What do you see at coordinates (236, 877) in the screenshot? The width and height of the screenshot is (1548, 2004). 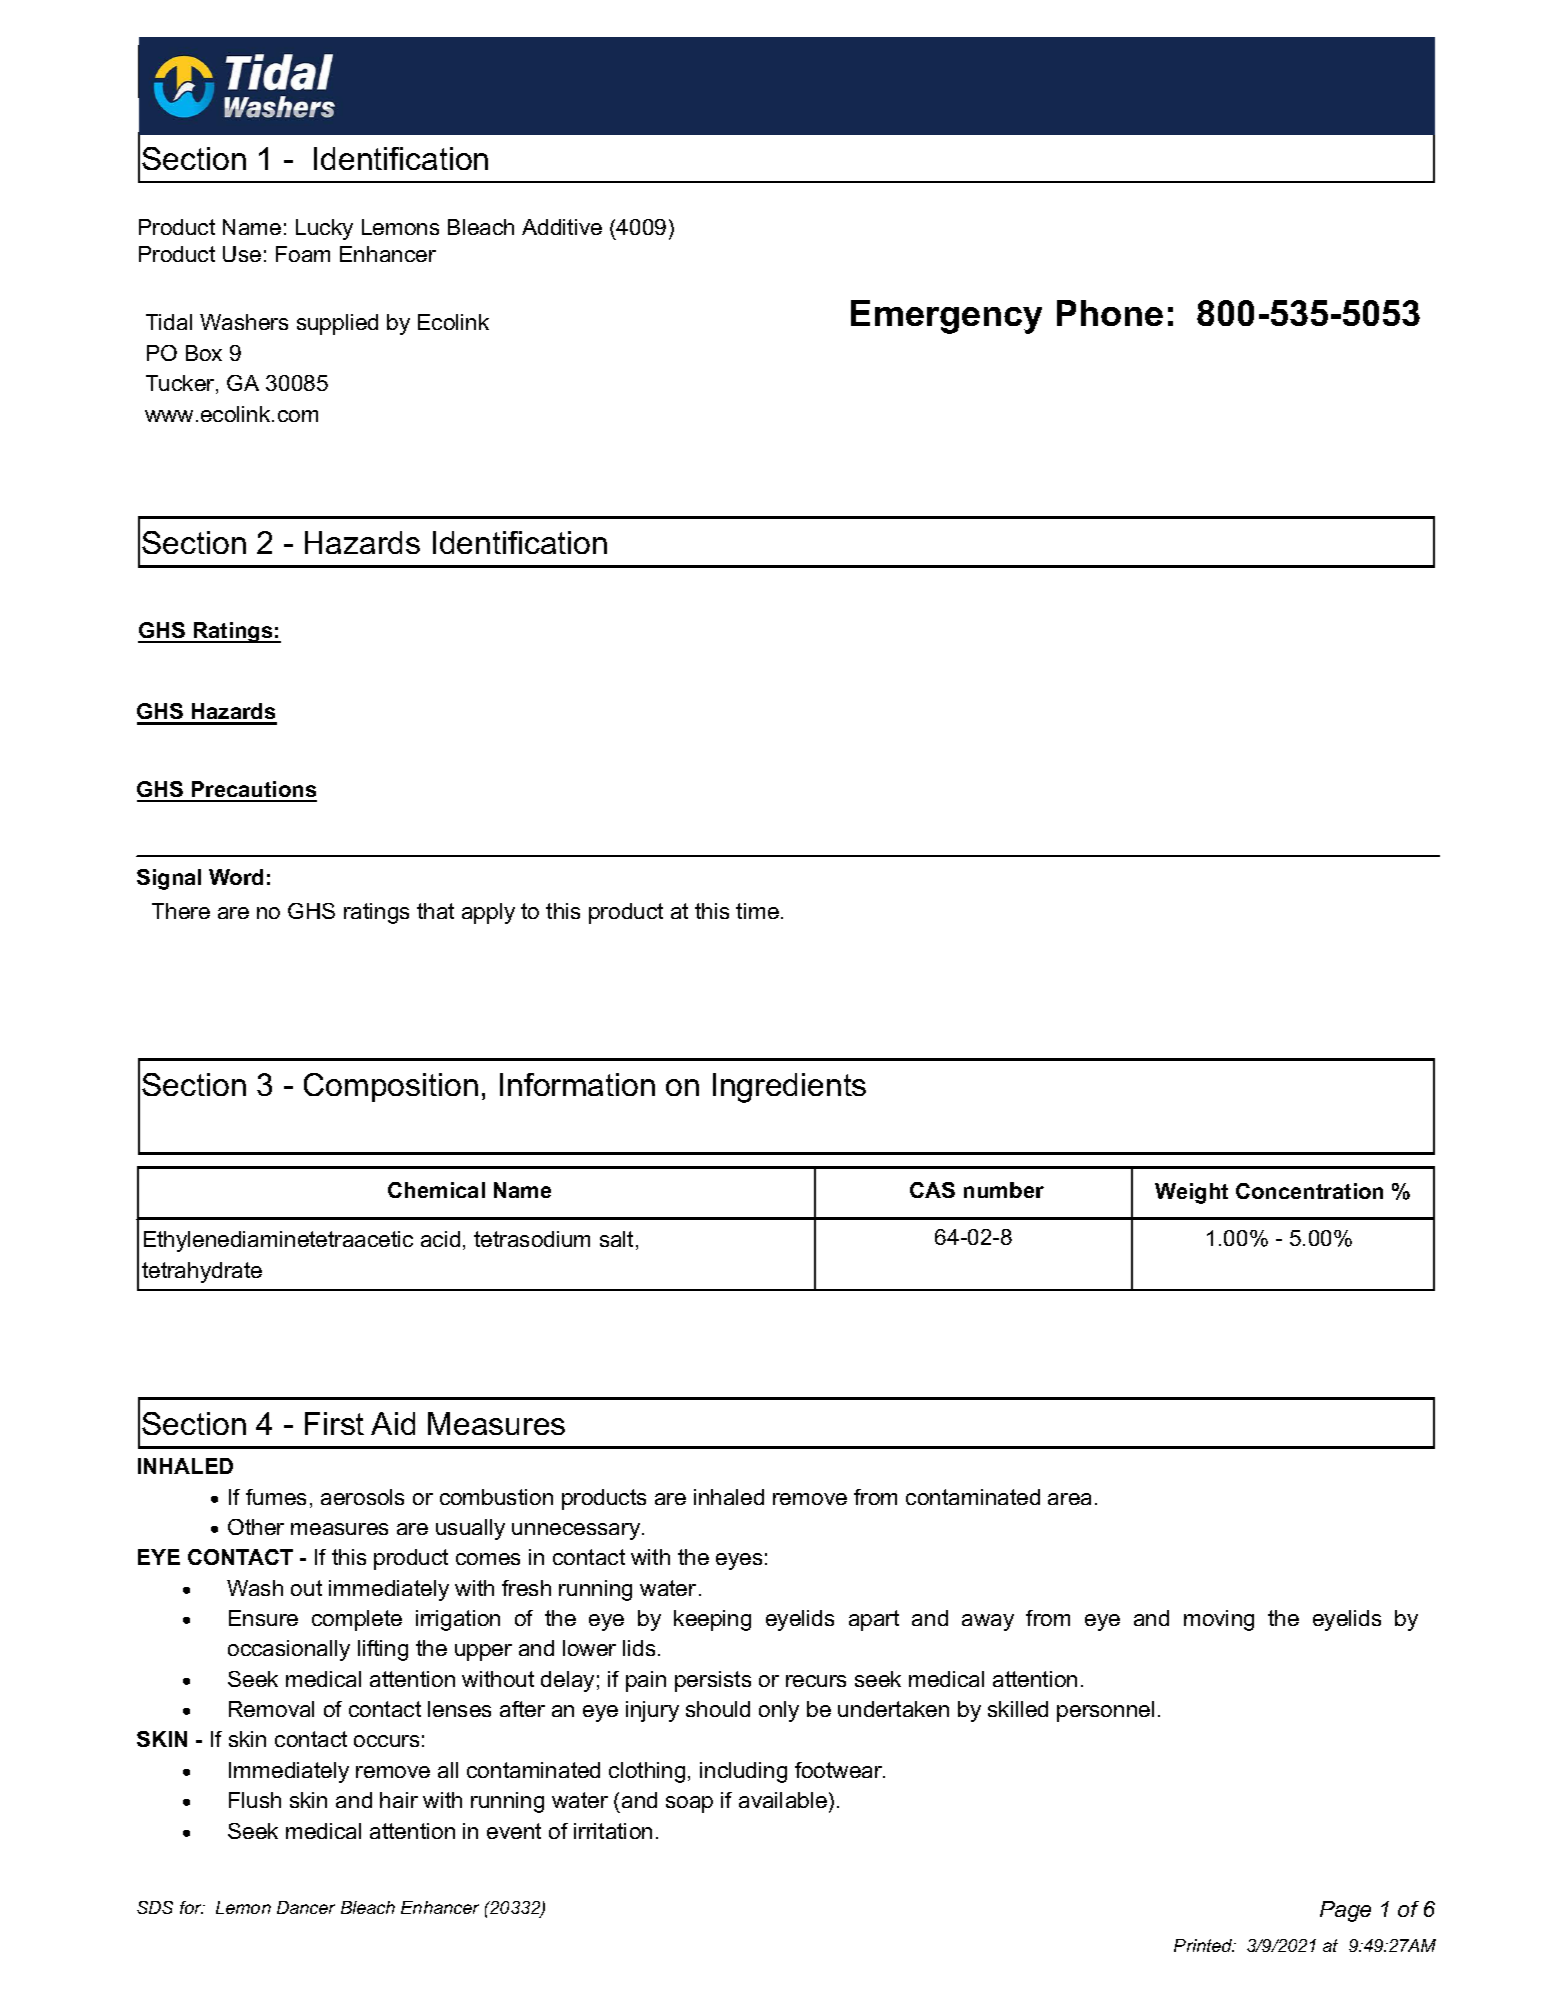 I see `Word` at bounding box center [236, 877].
